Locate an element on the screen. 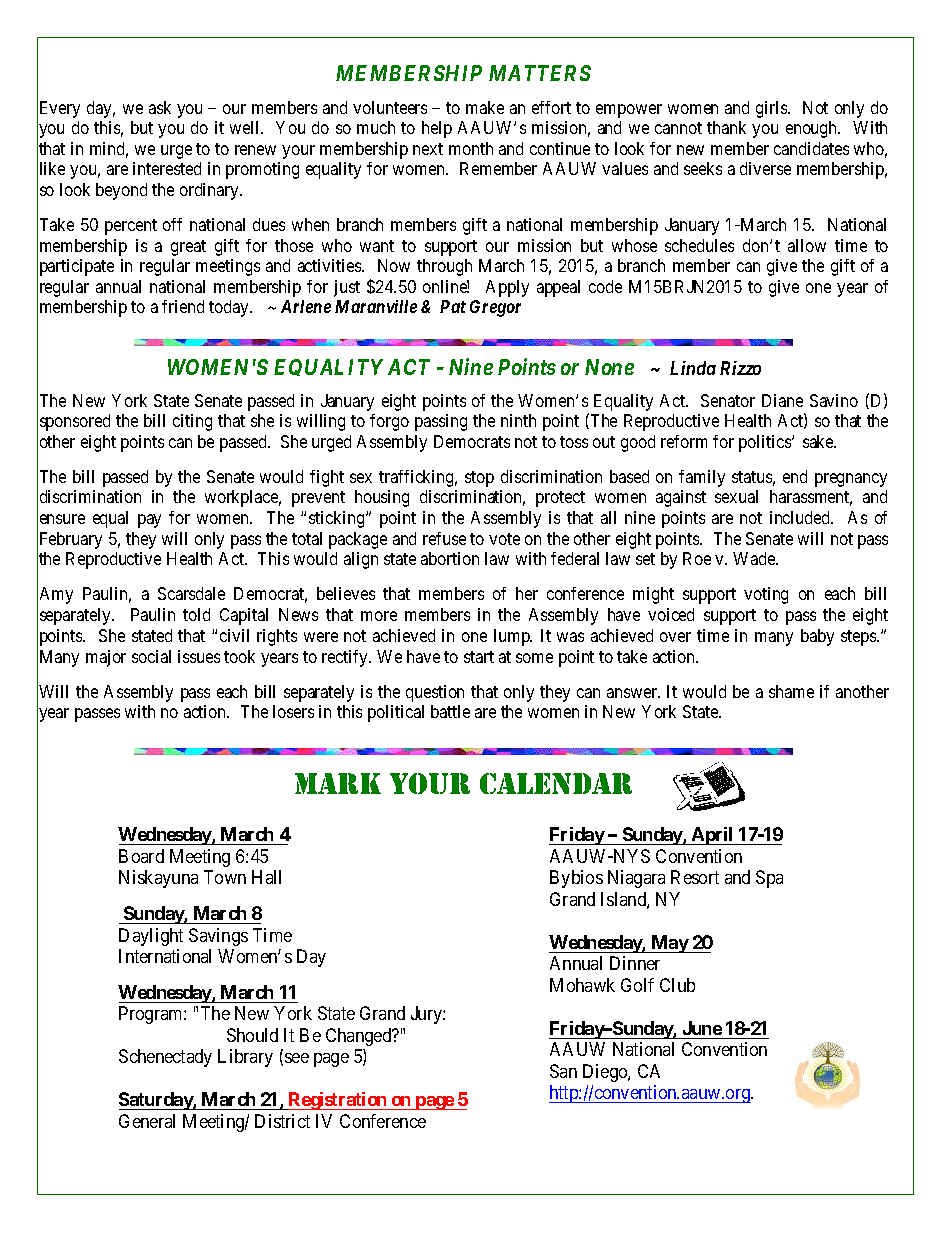 This screenshot has width=952, height=1233. losers is located at coordinates (293, 711).
